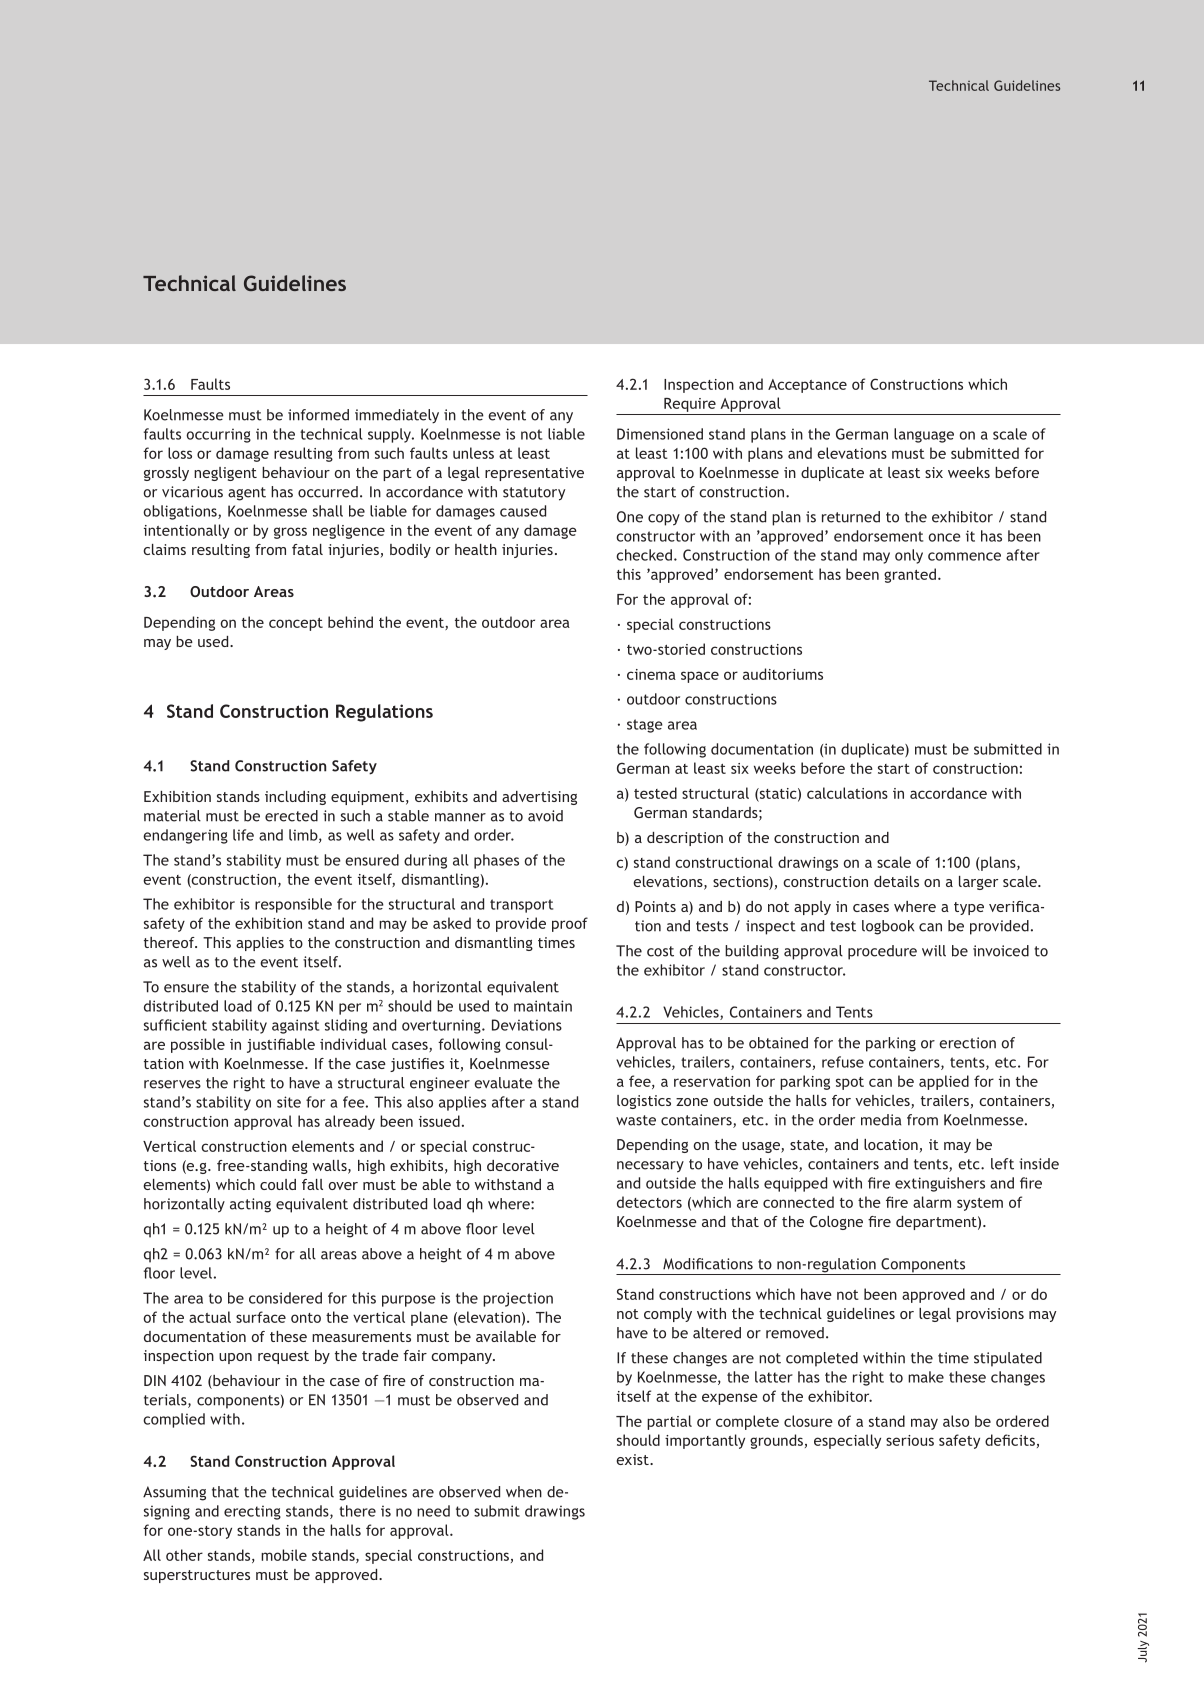 Image resolution: width=1204 pixels, height=1703 pixels. I want to click on against, so click(295, 1026).
